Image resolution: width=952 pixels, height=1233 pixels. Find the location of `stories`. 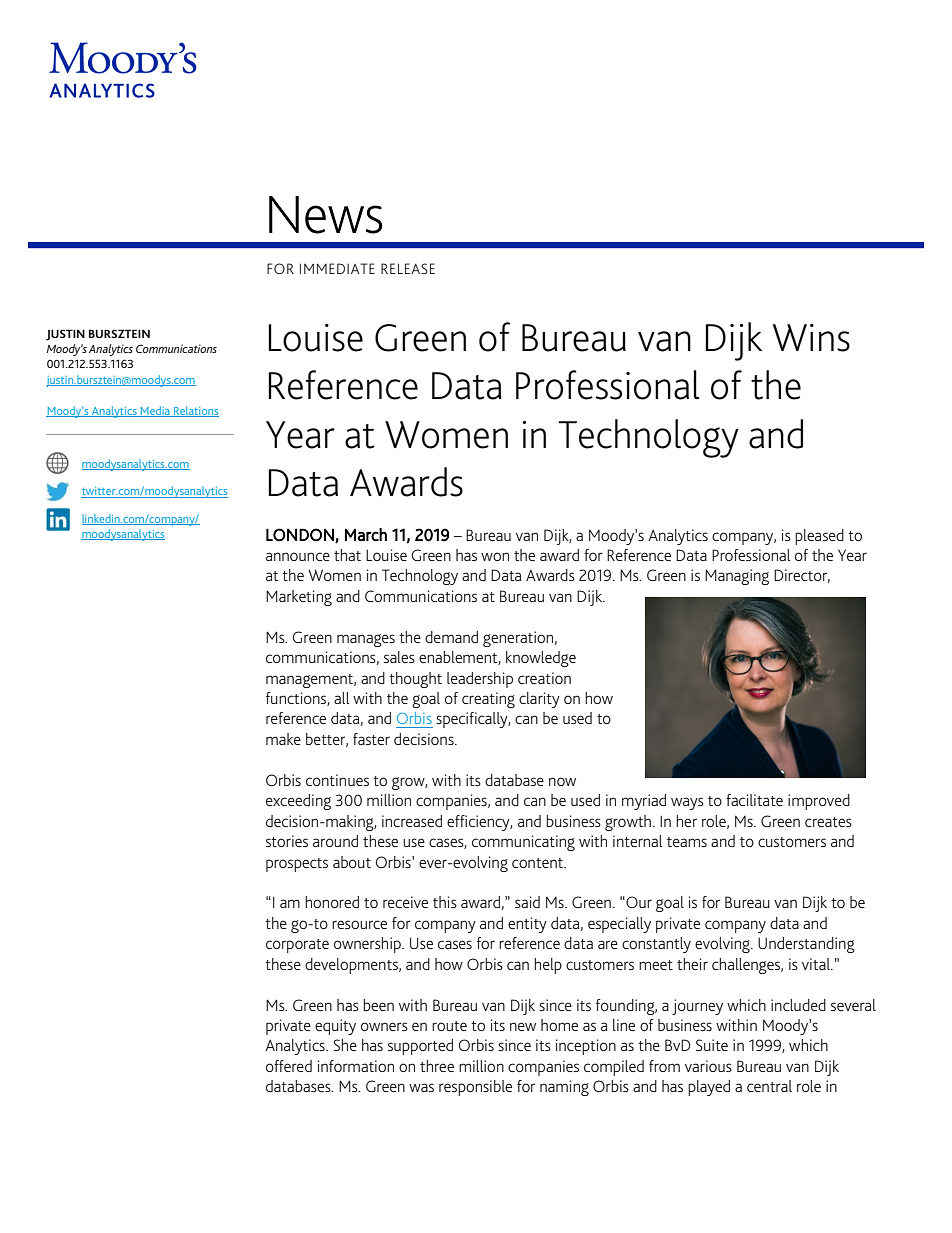

stories is located at coordinates (287, 841).
